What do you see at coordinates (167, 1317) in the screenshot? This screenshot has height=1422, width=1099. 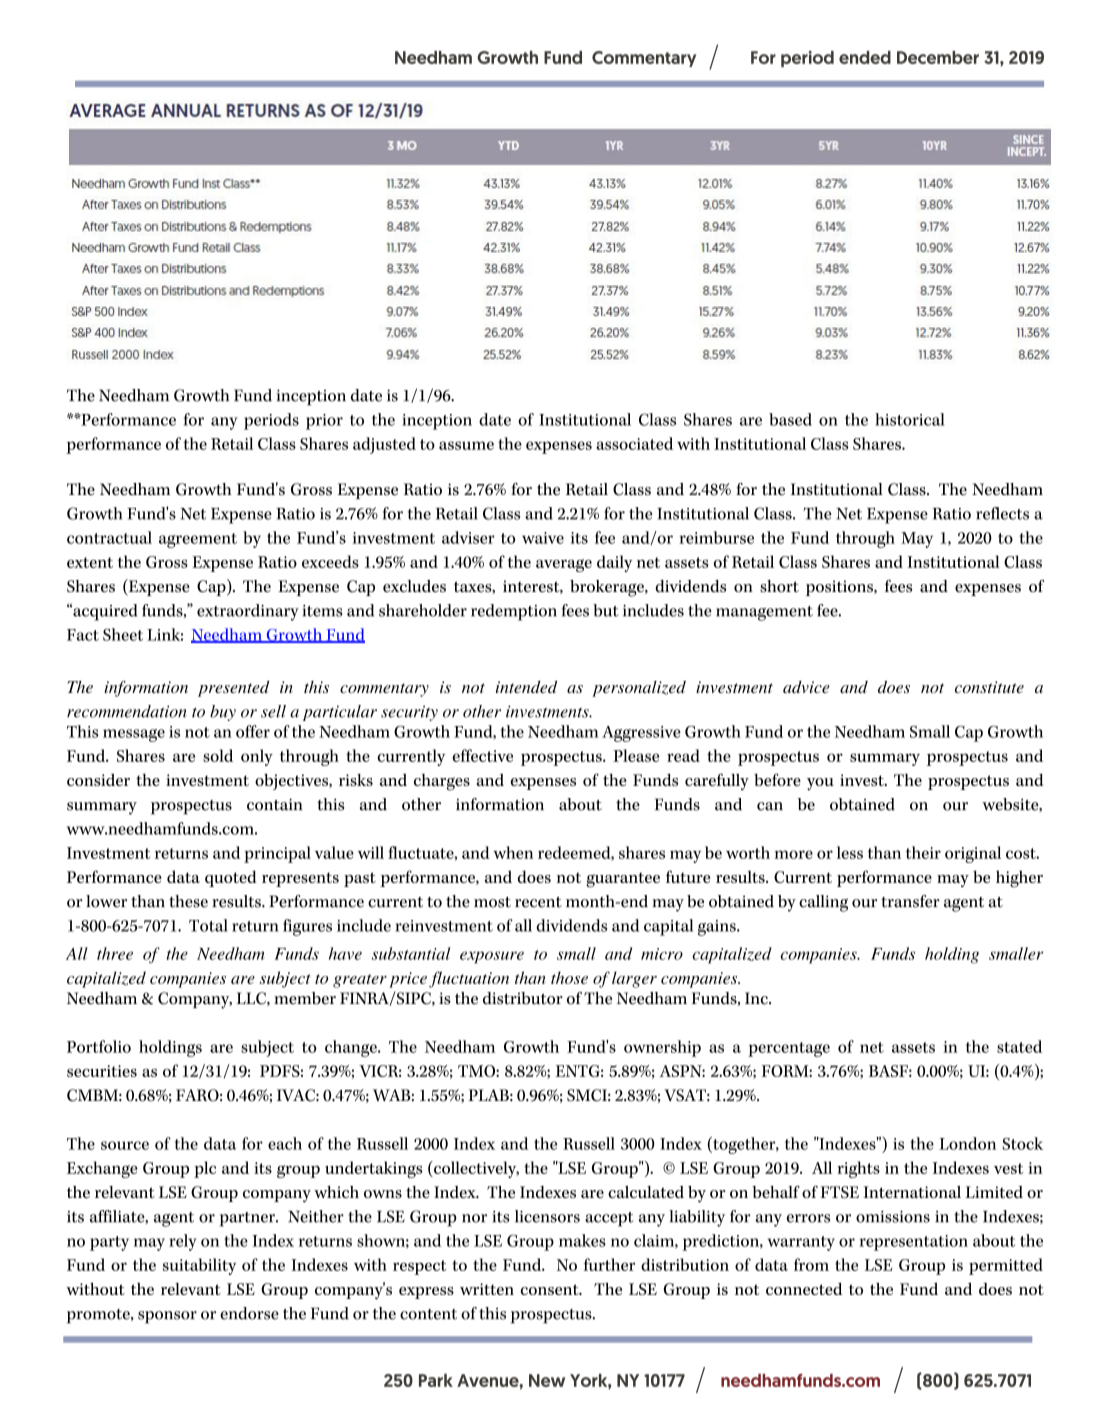 I see `sponsor` at bounding box center [167, 1317].
